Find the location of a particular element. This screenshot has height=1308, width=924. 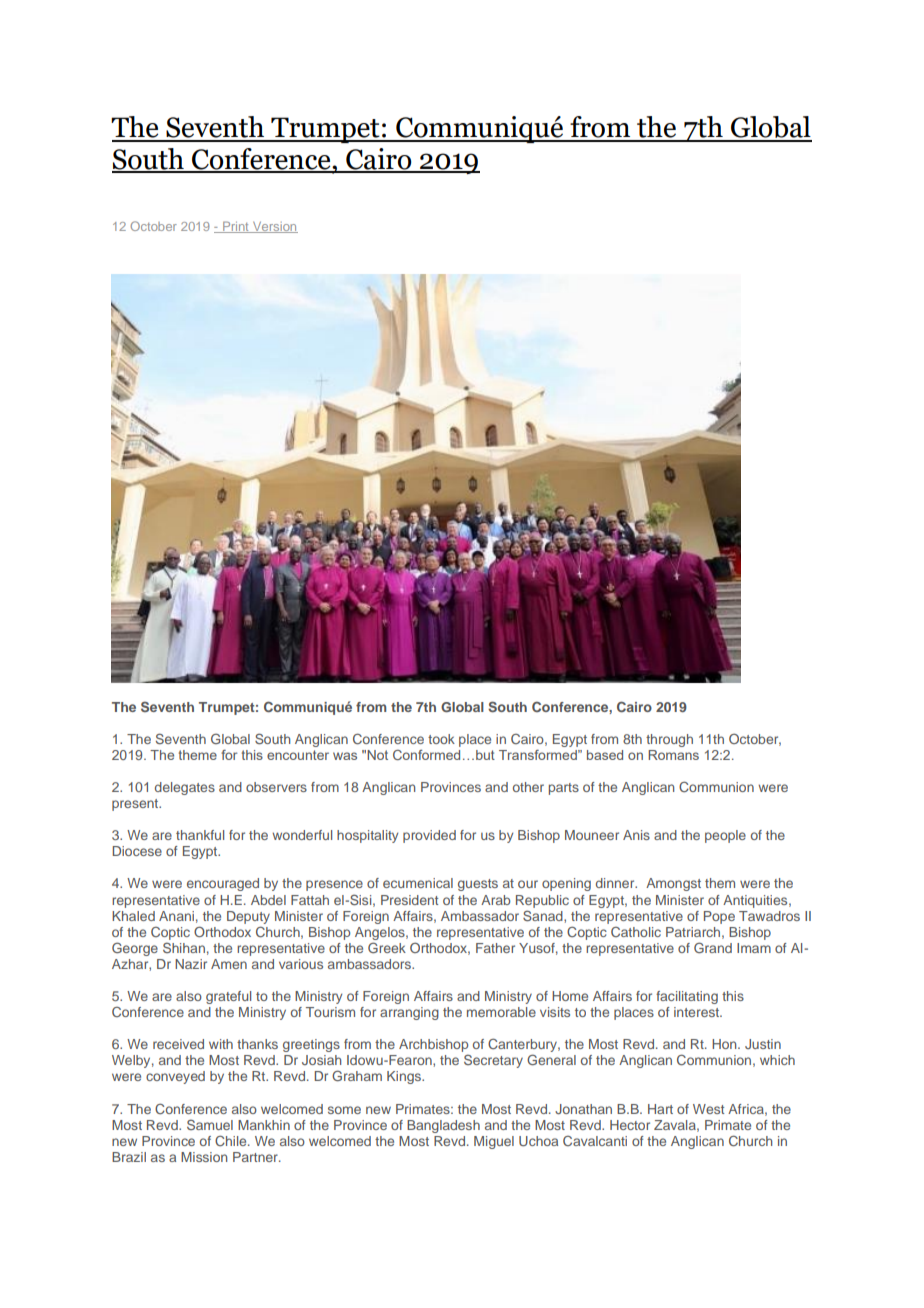

Bangladesh is located at coordinates (443, 1126).
